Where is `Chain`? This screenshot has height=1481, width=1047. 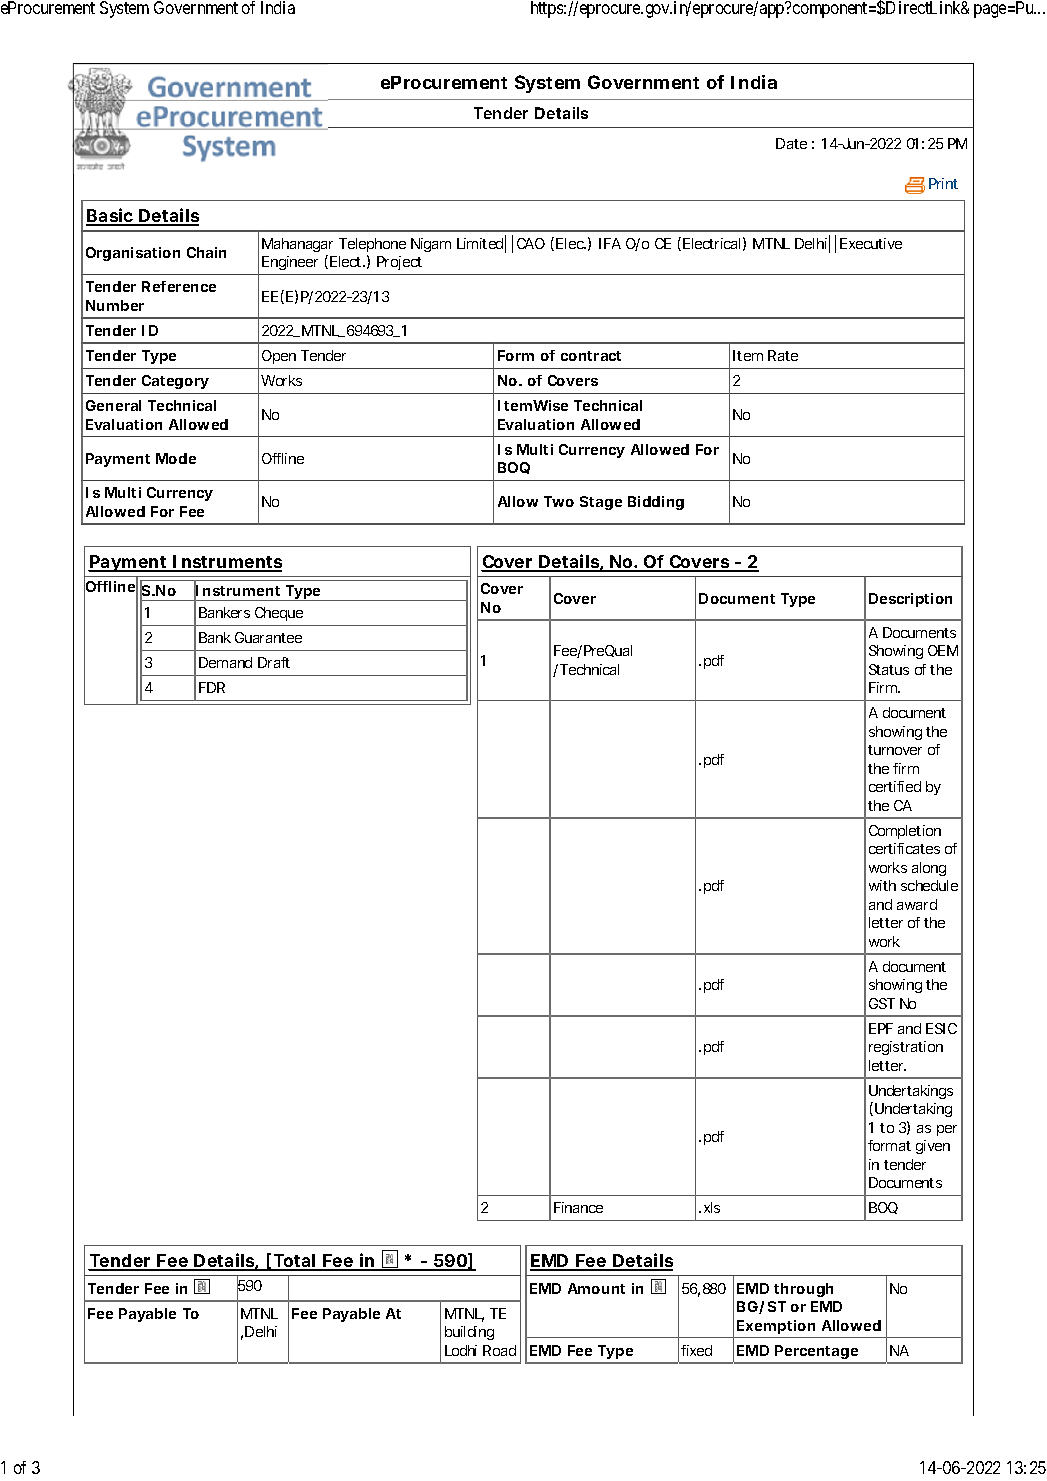 Chain is located at coordinates (206, 252).
